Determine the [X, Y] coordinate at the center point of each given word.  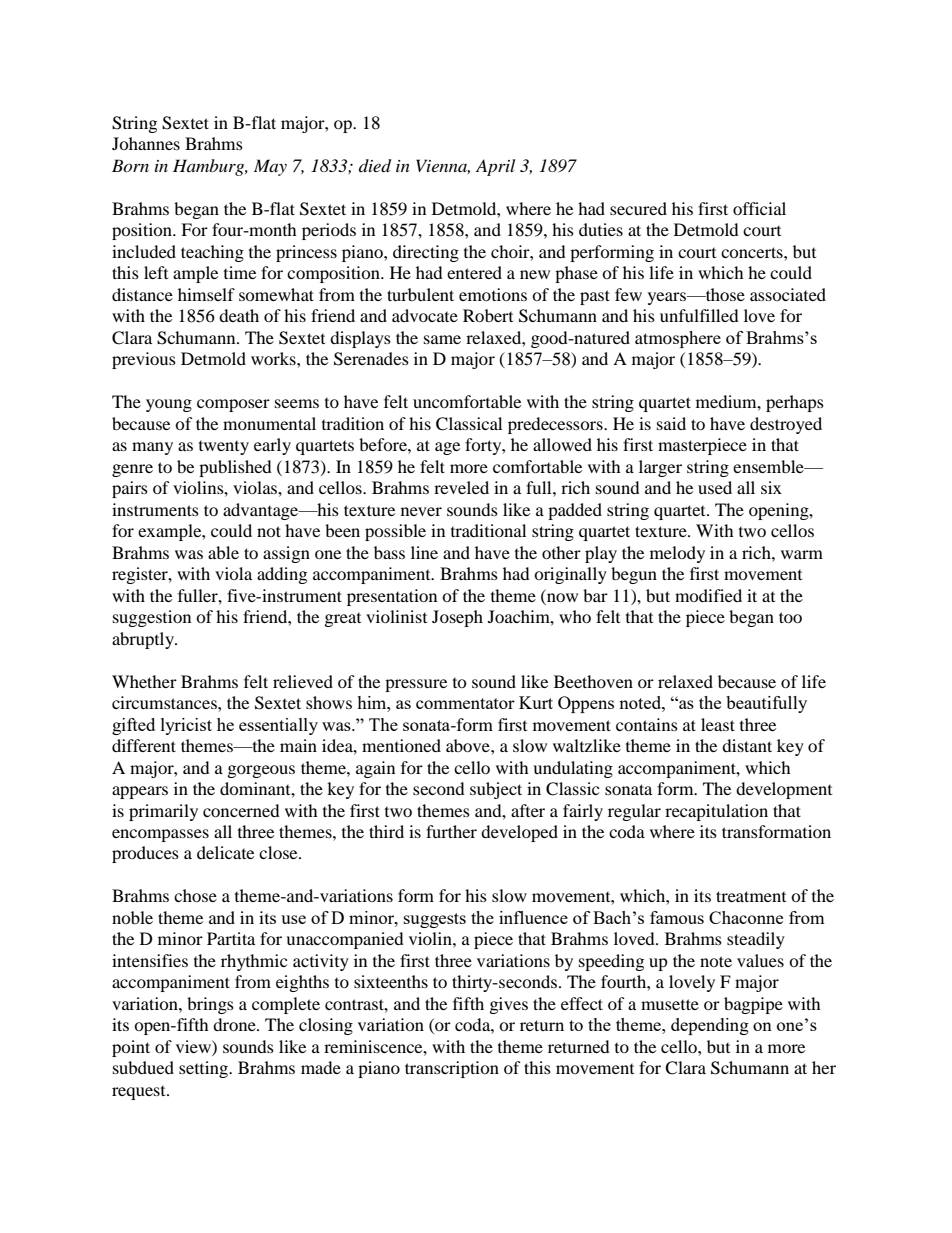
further [451, 831]
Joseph [457, 618]
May [270, 167]
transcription [452, 1069]
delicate [225, 852]
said [671, 423]
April [495, 167]
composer [233, 405]
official [759, 208]
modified [708, 595]
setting [205, 1069]
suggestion [152, 618]
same [442, 339]
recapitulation [716, 812]
